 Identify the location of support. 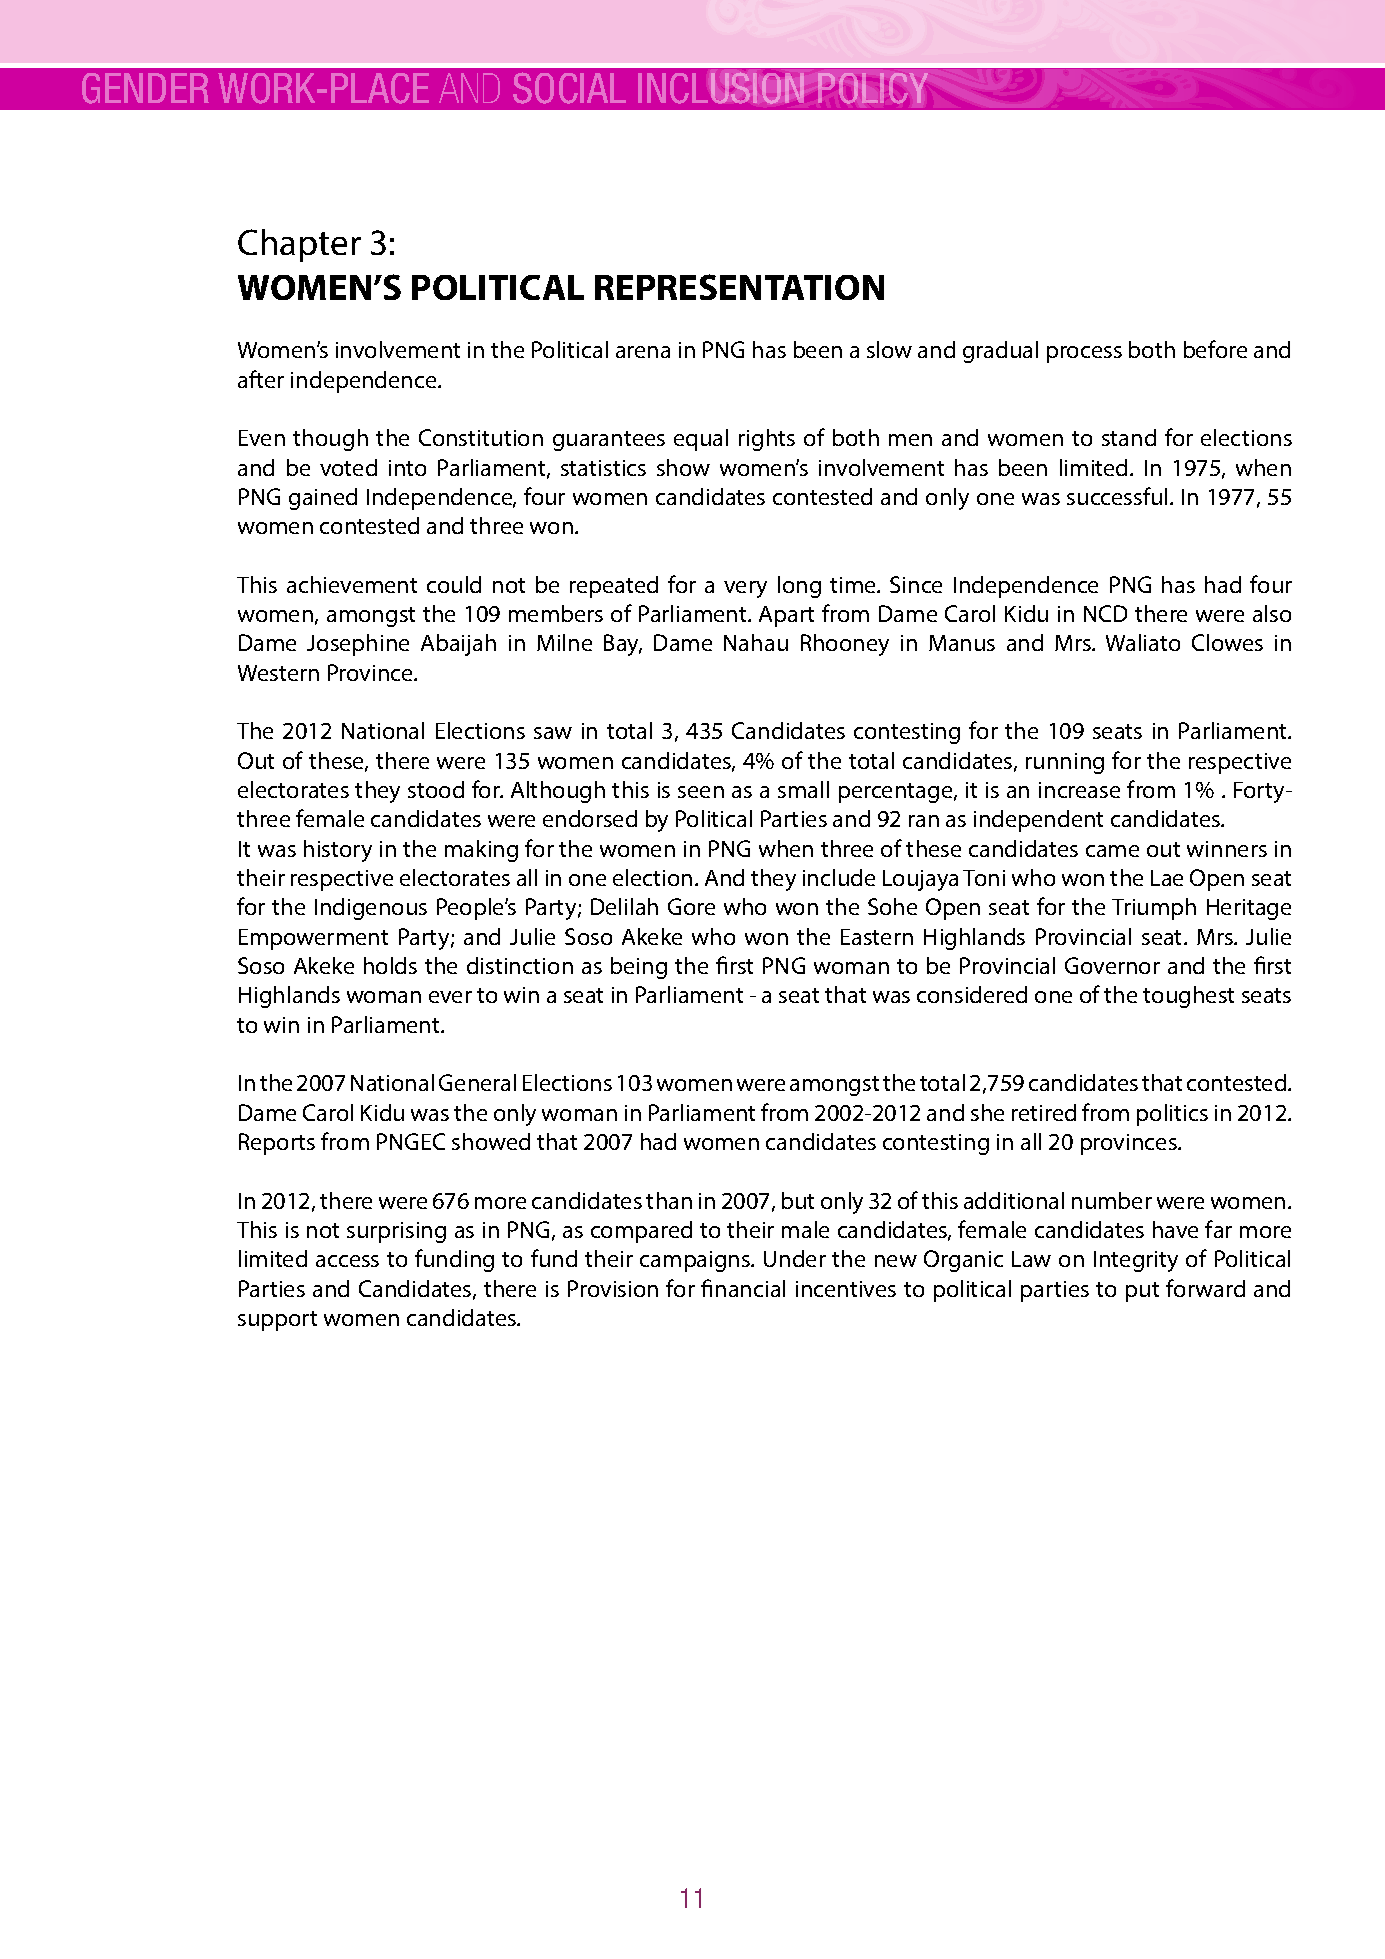
(277, 1321).
